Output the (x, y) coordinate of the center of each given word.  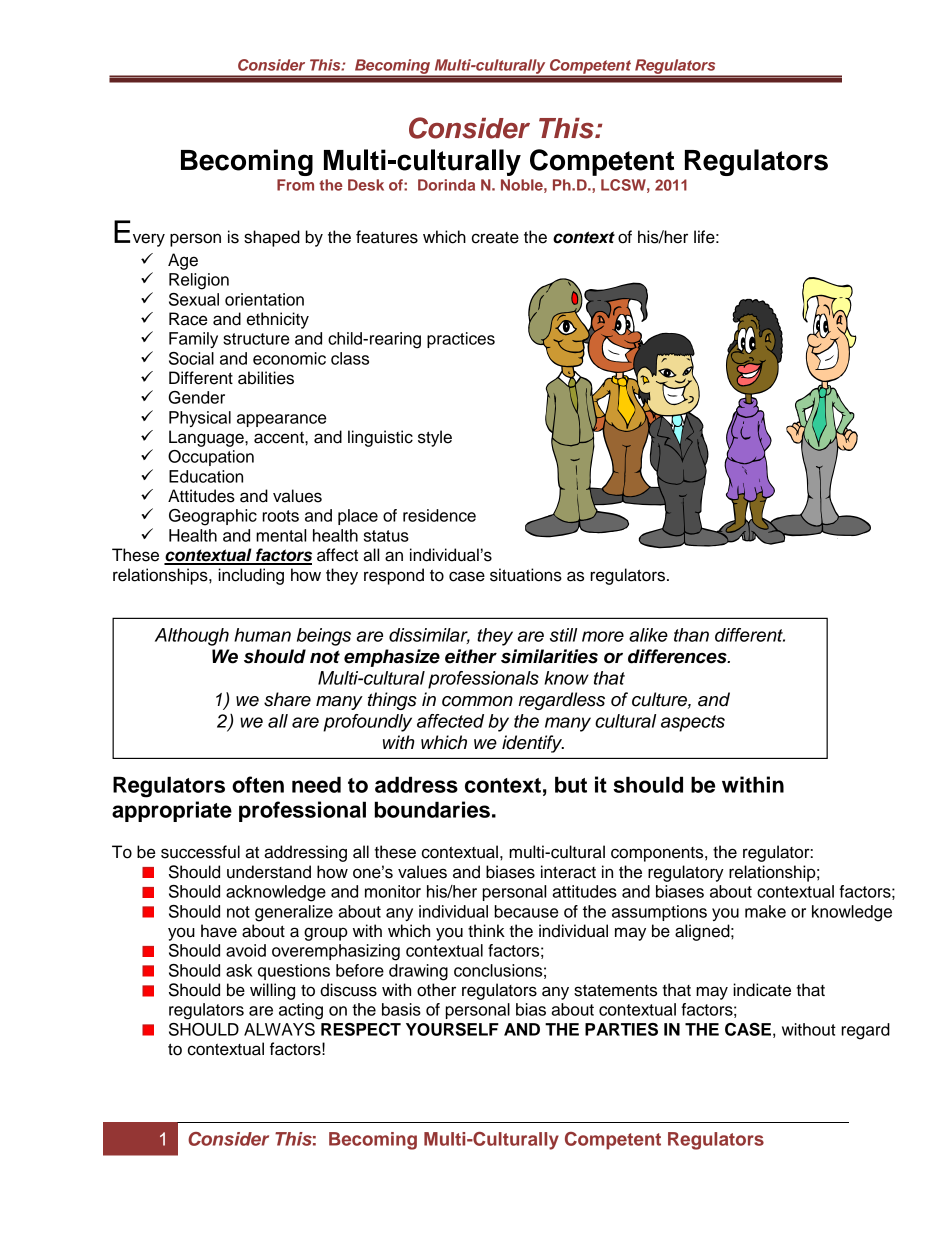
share (287, 699)
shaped (272, 238)
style (435, 438)
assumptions (659, 913)
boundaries (432, 809)
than (691, 635)
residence (439, 515)
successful (200, 852)
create (495, 238)
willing (272, 991)
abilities (266, 378)
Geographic (213, 517)
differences (678, 656)
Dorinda (446, 185)
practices (461, 340)
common (477, 701)
